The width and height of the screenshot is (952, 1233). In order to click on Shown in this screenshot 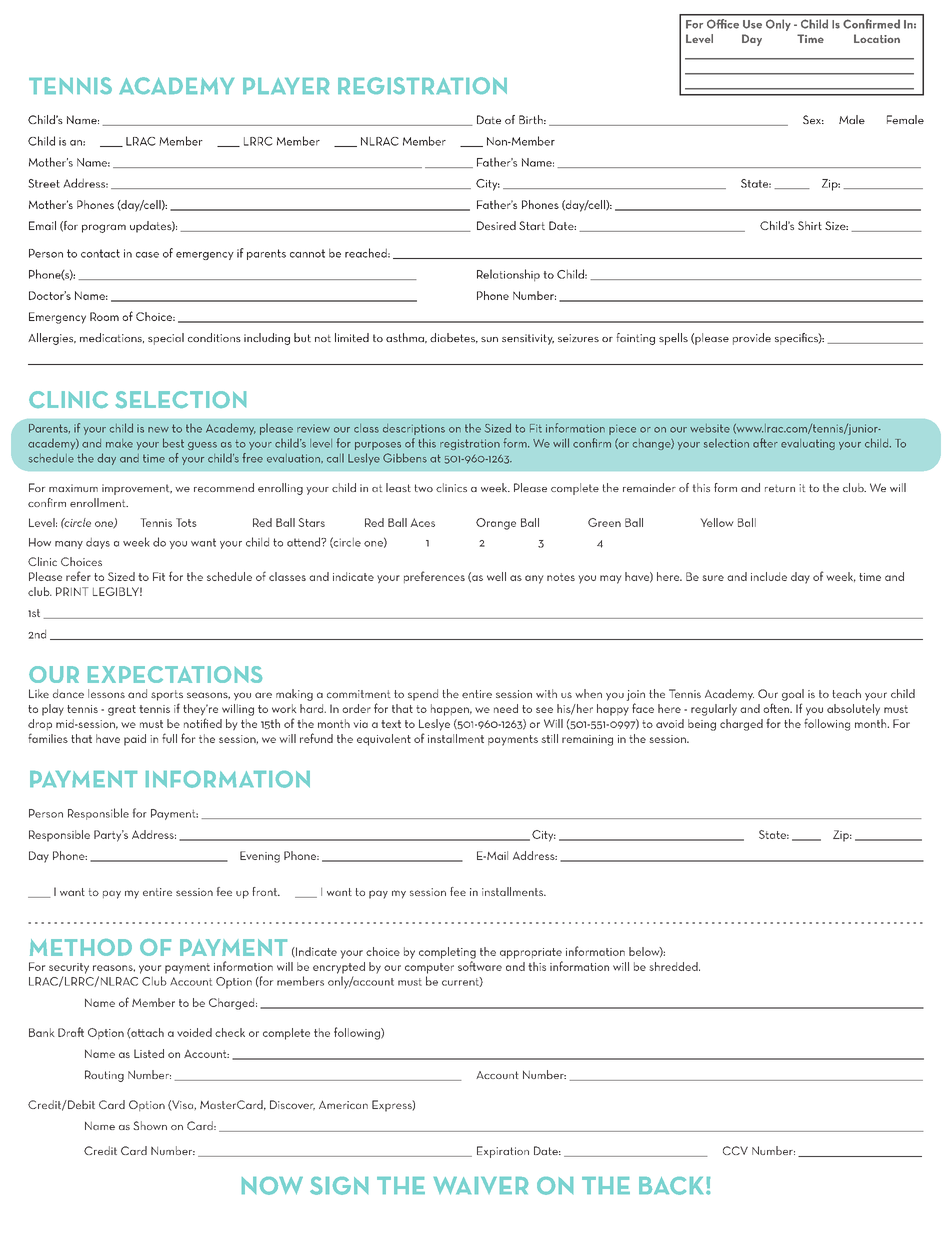, I will do `click(150, 1125)`.
